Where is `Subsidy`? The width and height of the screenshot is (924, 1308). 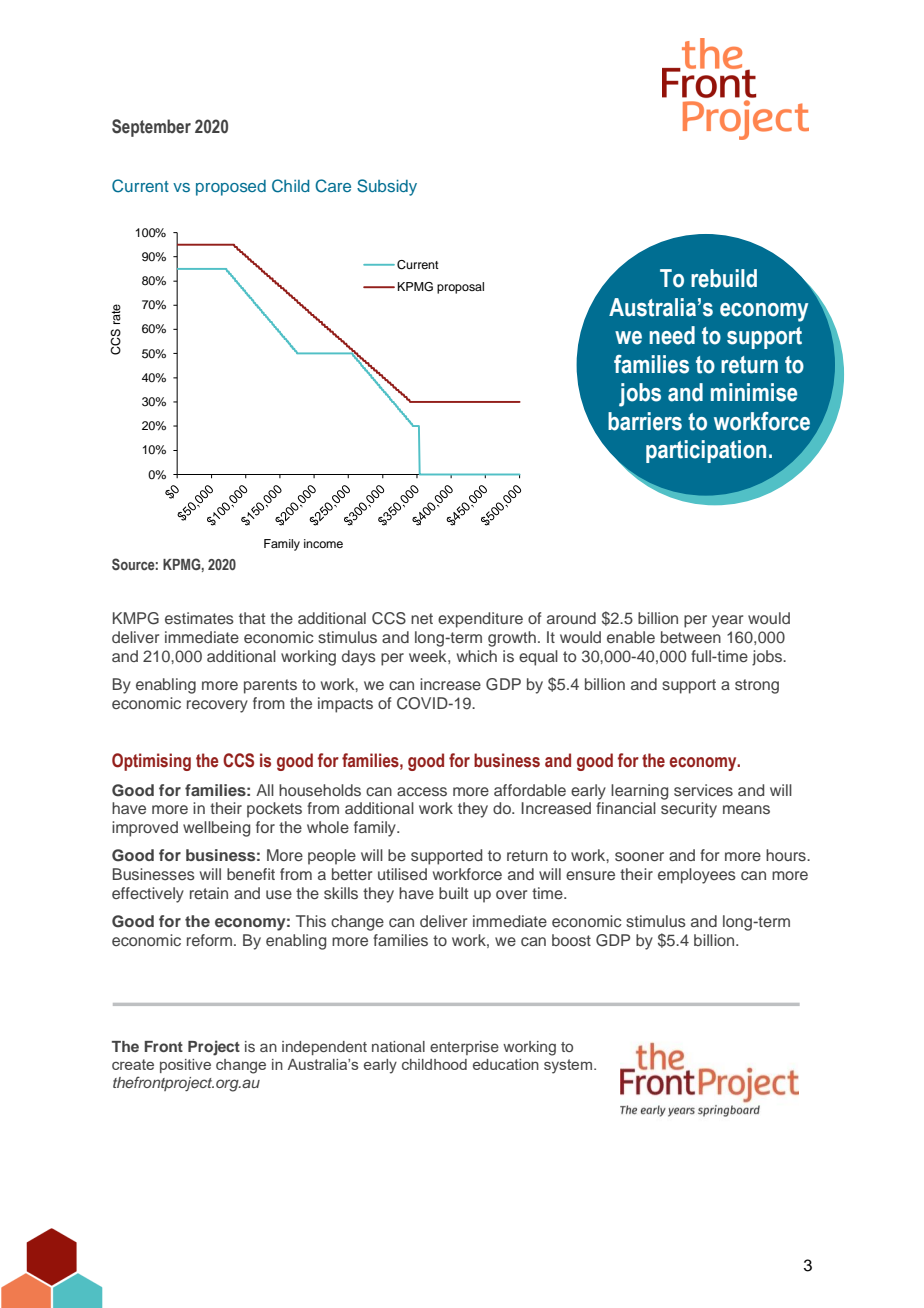
Subsidy is located at coordinates (387, 187).
